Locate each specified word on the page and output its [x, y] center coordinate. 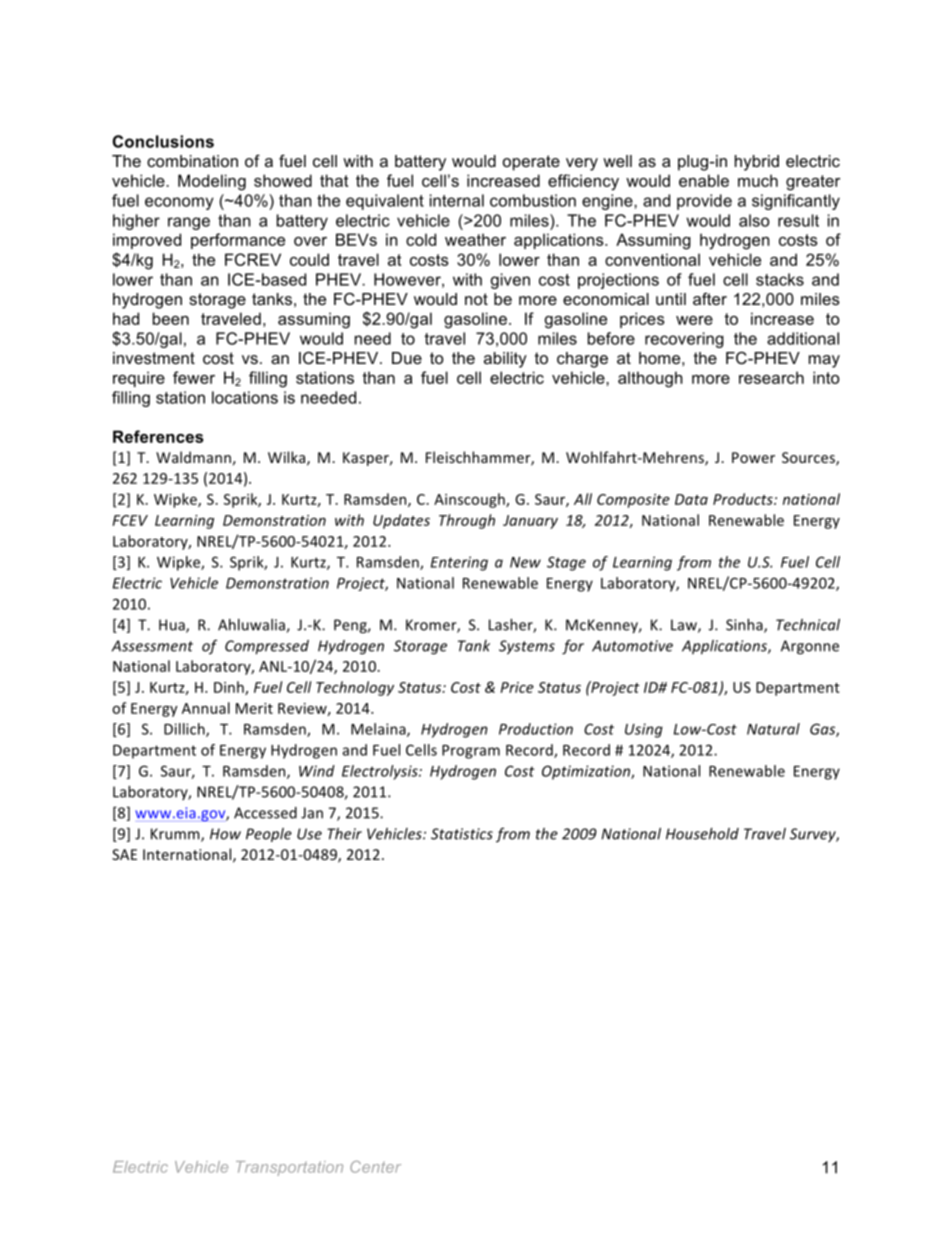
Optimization [587, 772]
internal [457, 200]
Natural [773, 729]
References [158, 436]
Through [467, 521]
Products [744, 499]
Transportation [289, 1168]
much [758, 180]
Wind [317, 771]
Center [375, 1167]
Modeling [212, 182]
